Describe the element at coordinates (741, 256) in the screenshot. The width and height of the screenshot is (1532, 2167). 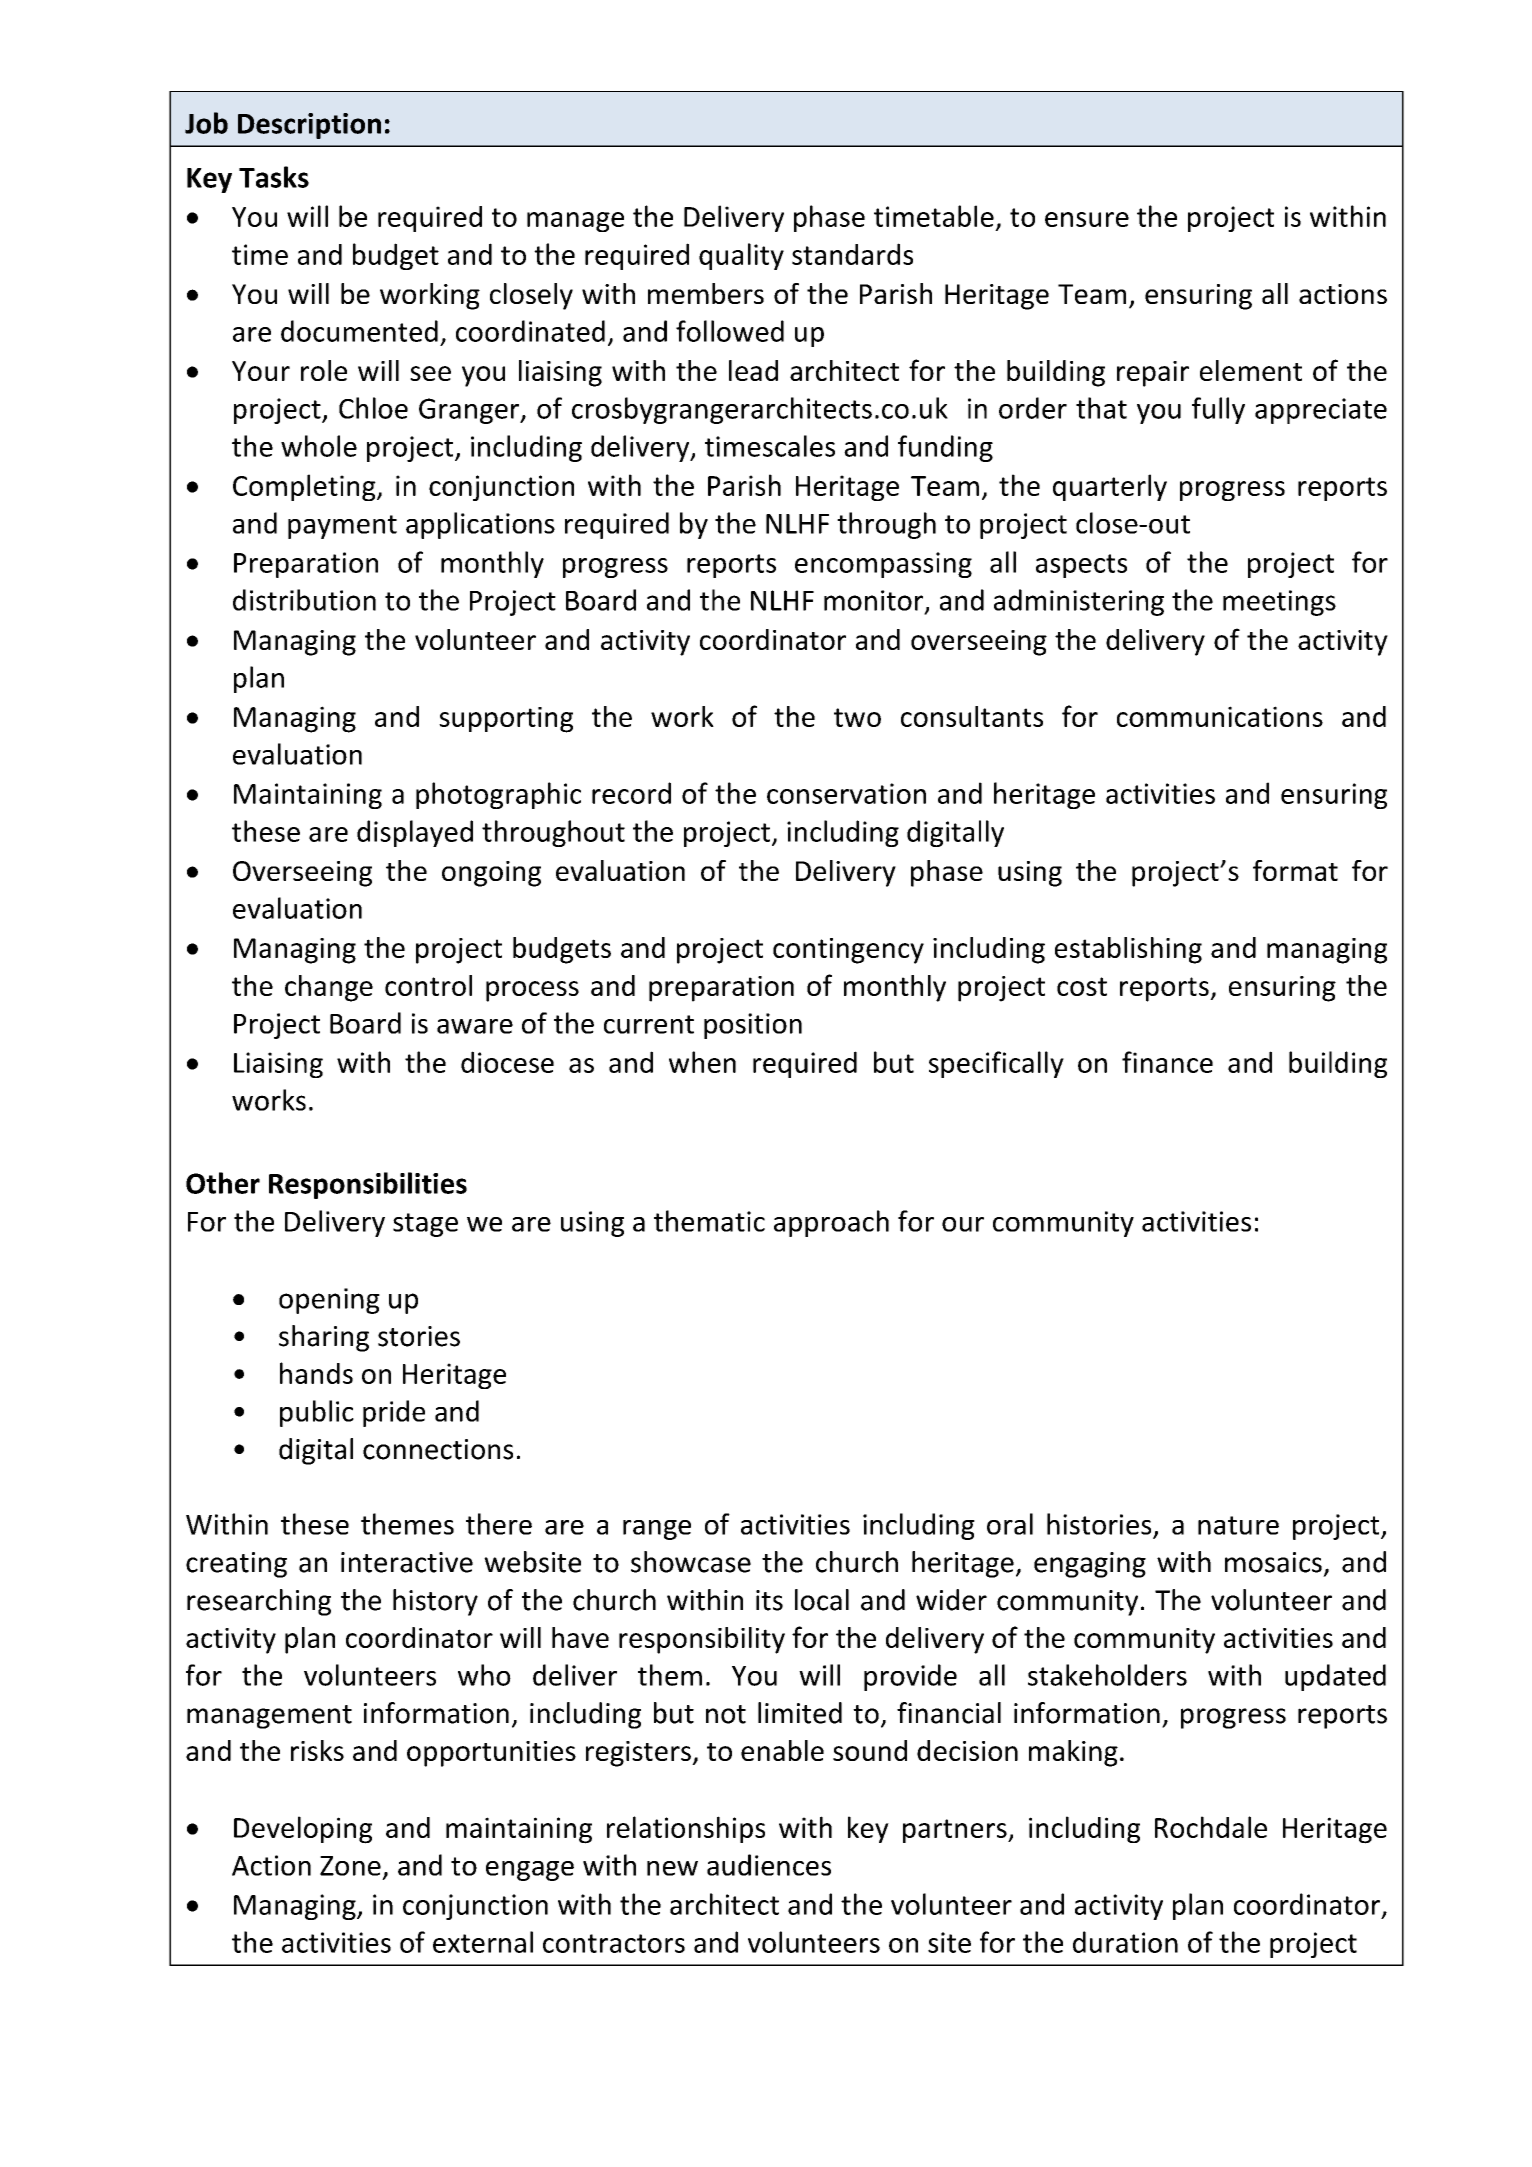
I see `quality` at that location.
